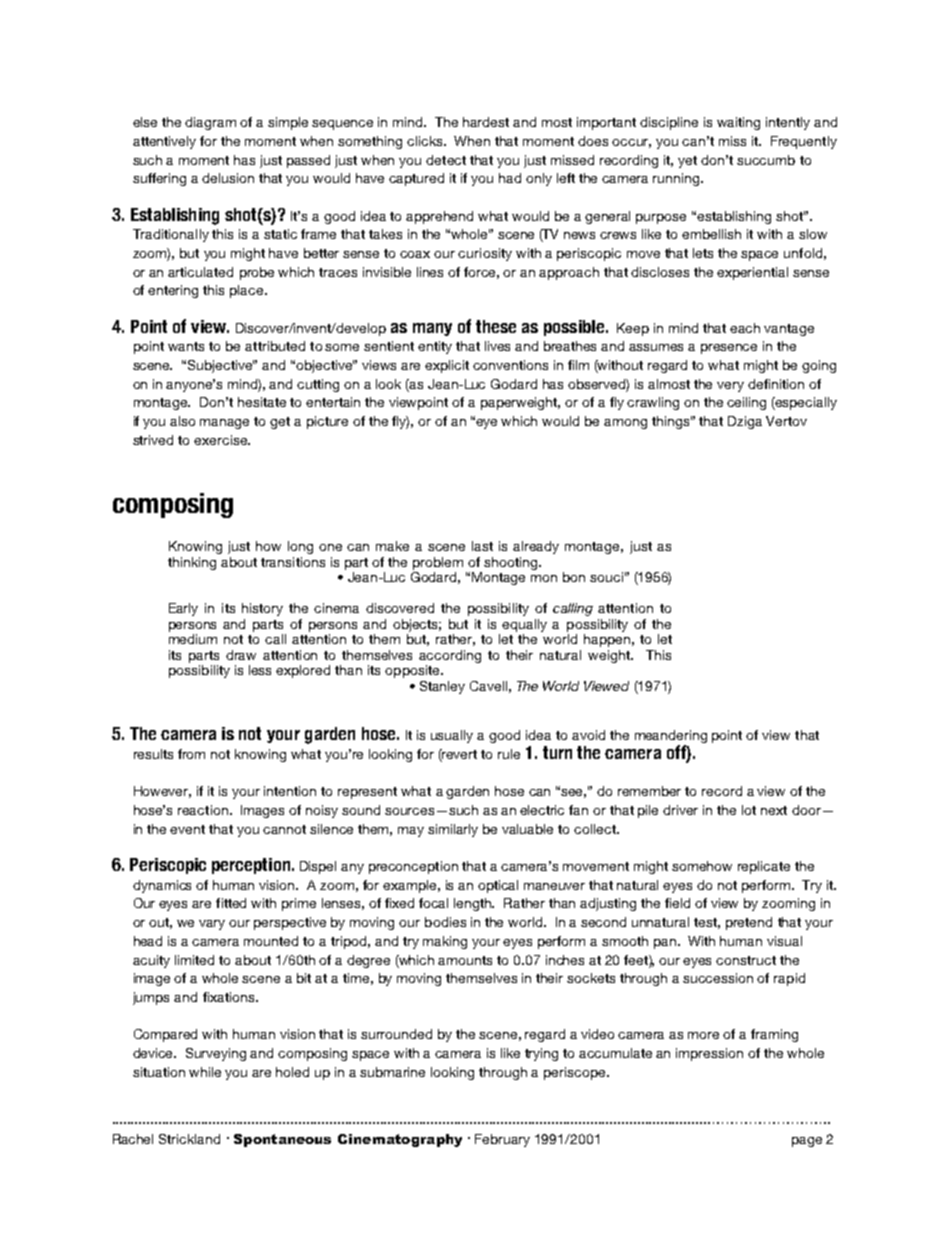  Describe the element at coordinates (766, 160) in the screenshot. I see `succumb` at that location.
